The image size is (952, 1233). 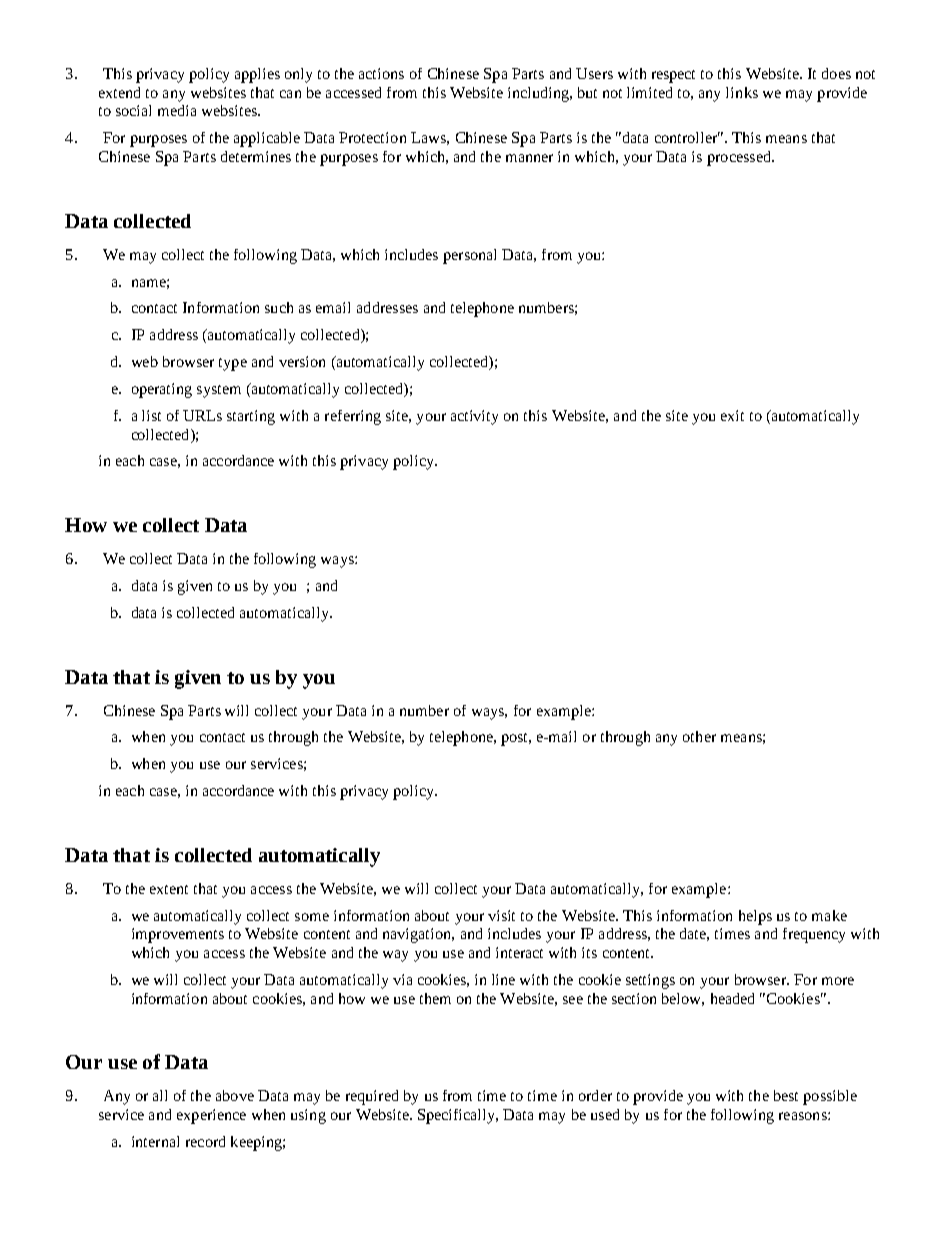 What do you see at coordinates (474, 417) in the screenshot?
I see `activity` at bounding box center [474, 417].
